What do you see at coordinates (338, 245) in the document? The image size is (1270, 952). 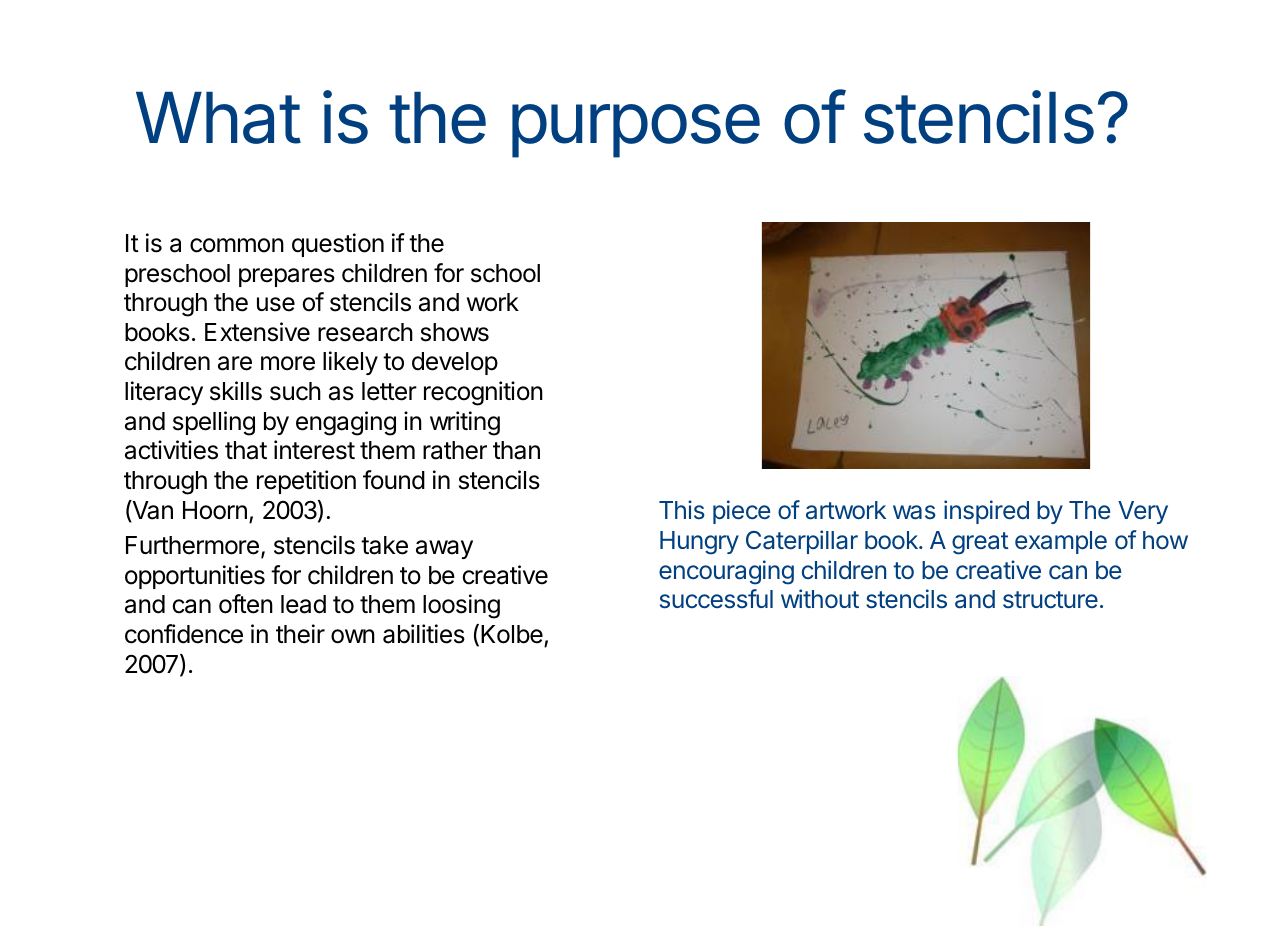 I see `question` at bounding box center [338, 245].
